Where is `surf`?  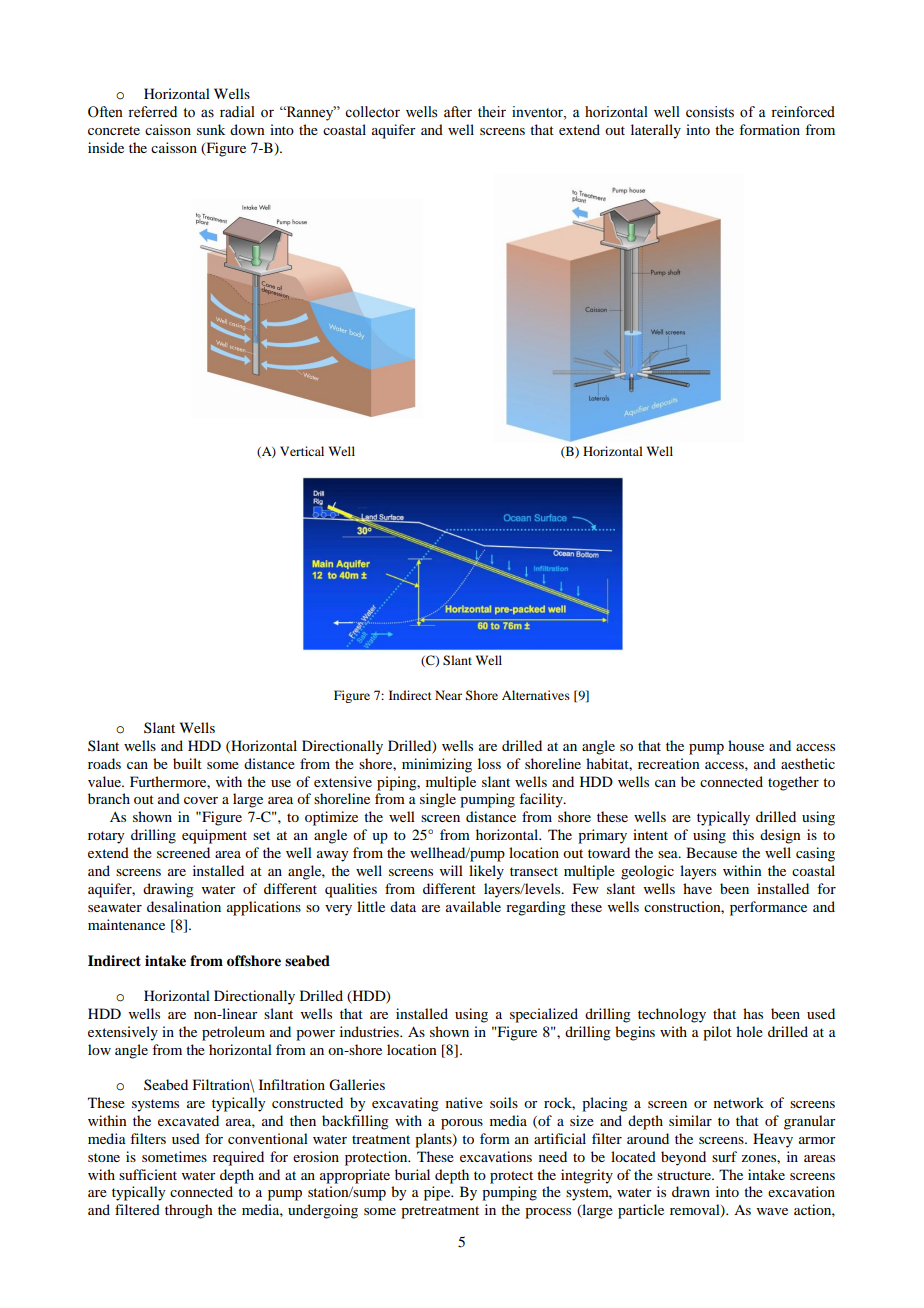
surf is located at coordinates (724, 1156).
